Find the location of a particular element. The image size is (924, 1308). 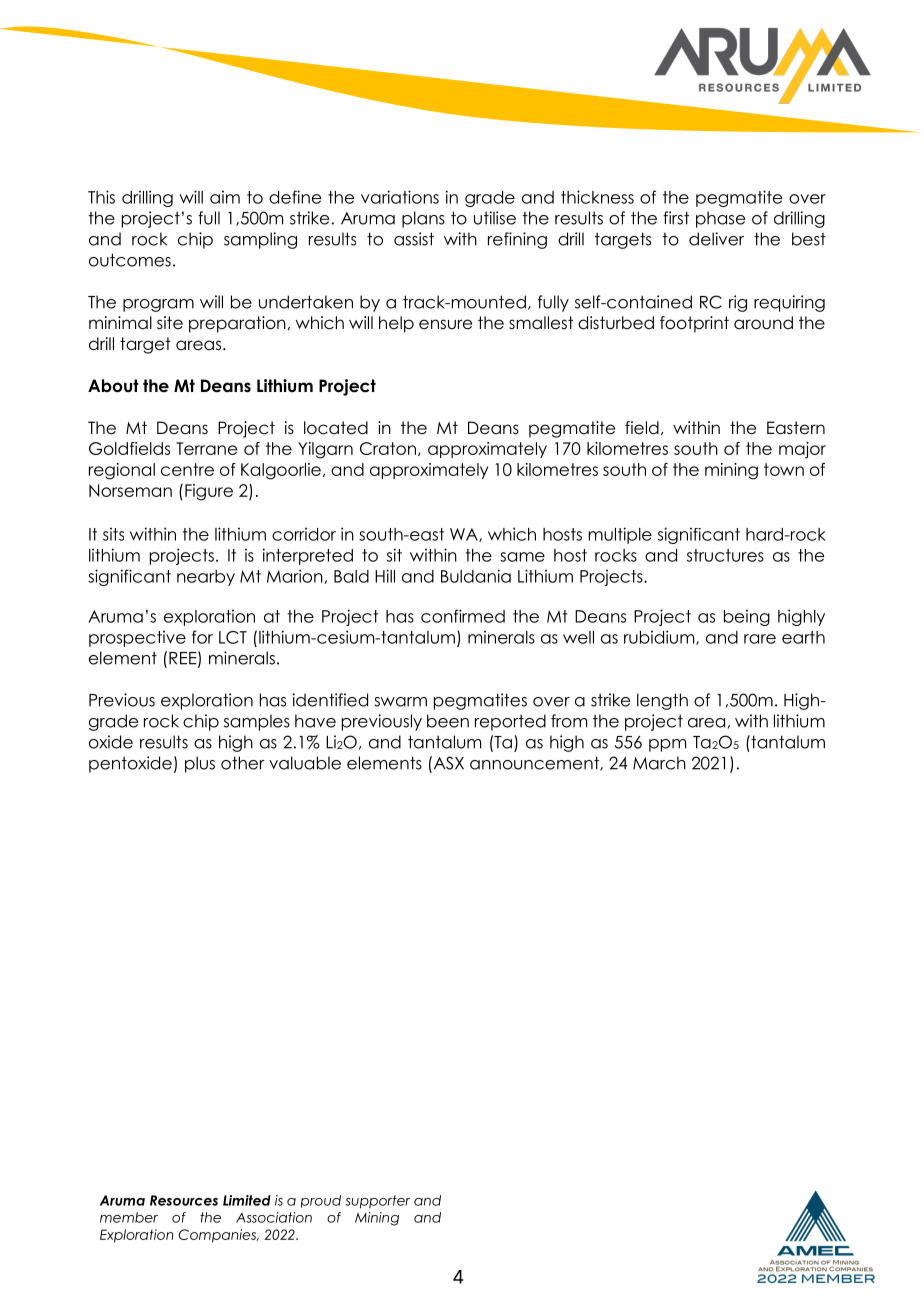

phase is located at coordinates (720, 219).
